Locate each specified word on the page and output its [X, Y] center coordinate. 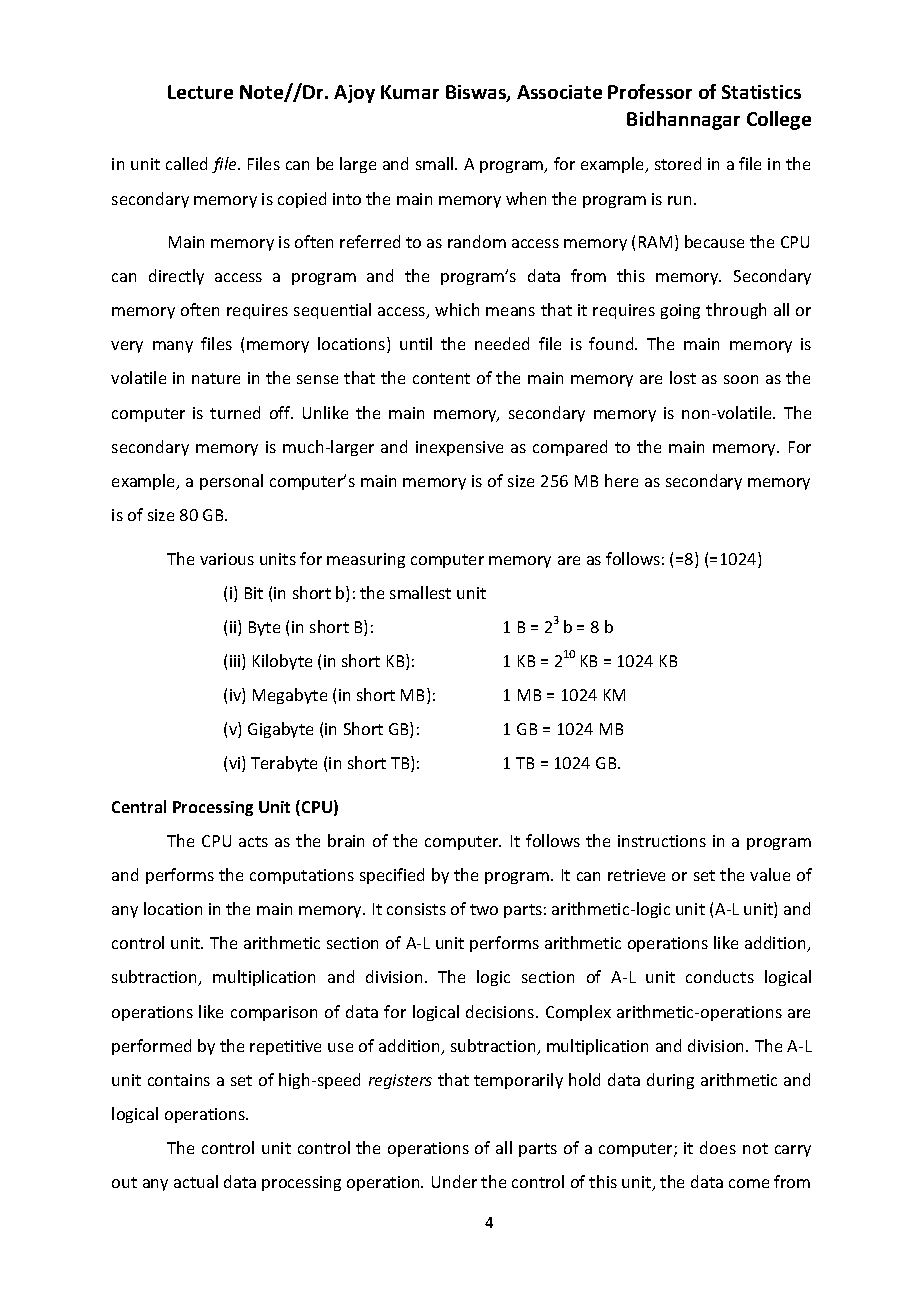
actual [196, 1181]
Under [454, 1181]
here [621, 480]
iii [236, 662]
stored [678, 163]
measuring [366, 560]
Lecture [200, 92]
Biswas [477, 93]
